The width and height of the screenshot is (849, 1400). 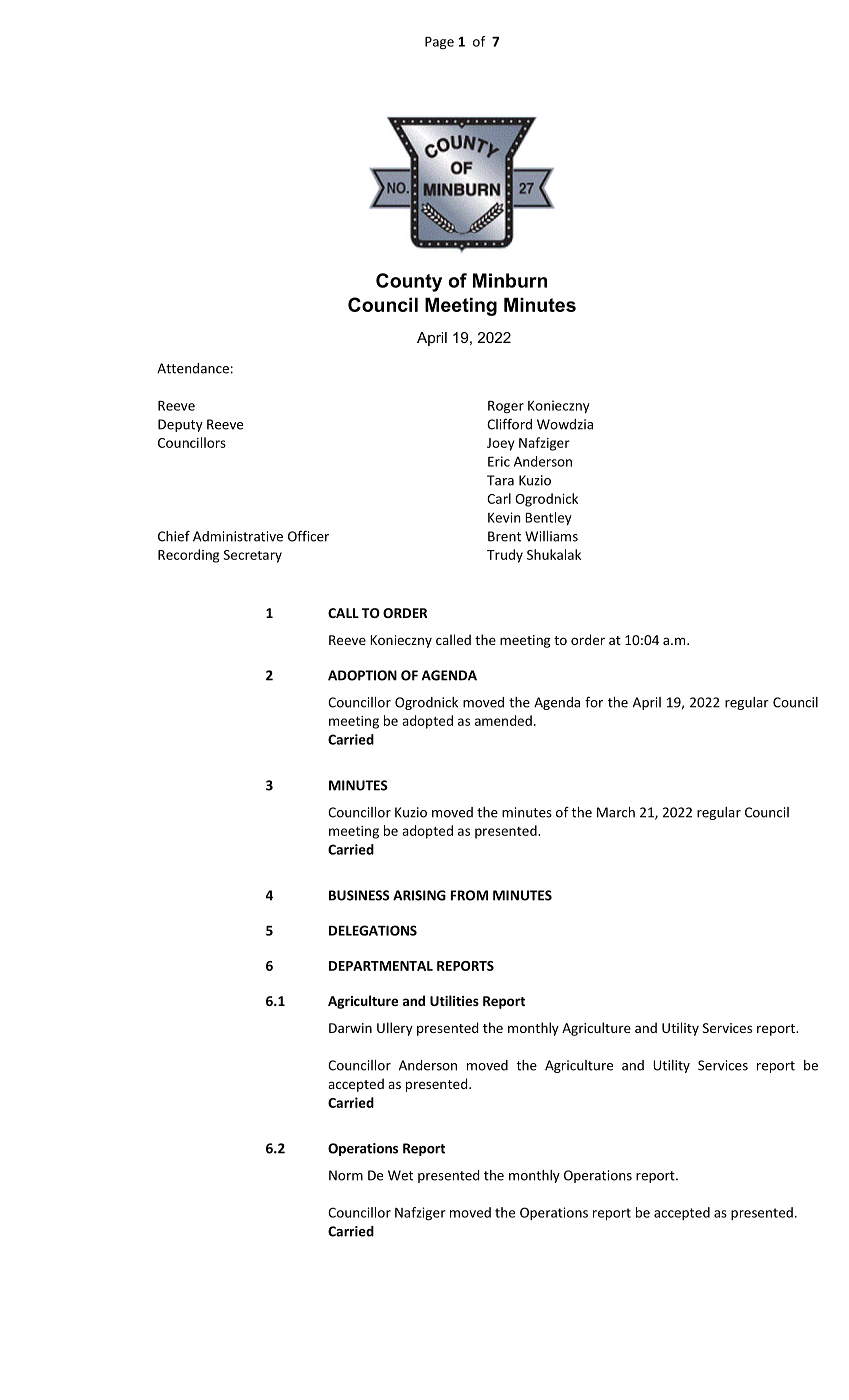 I want to click on Joey, so click(x=501, y=444).
